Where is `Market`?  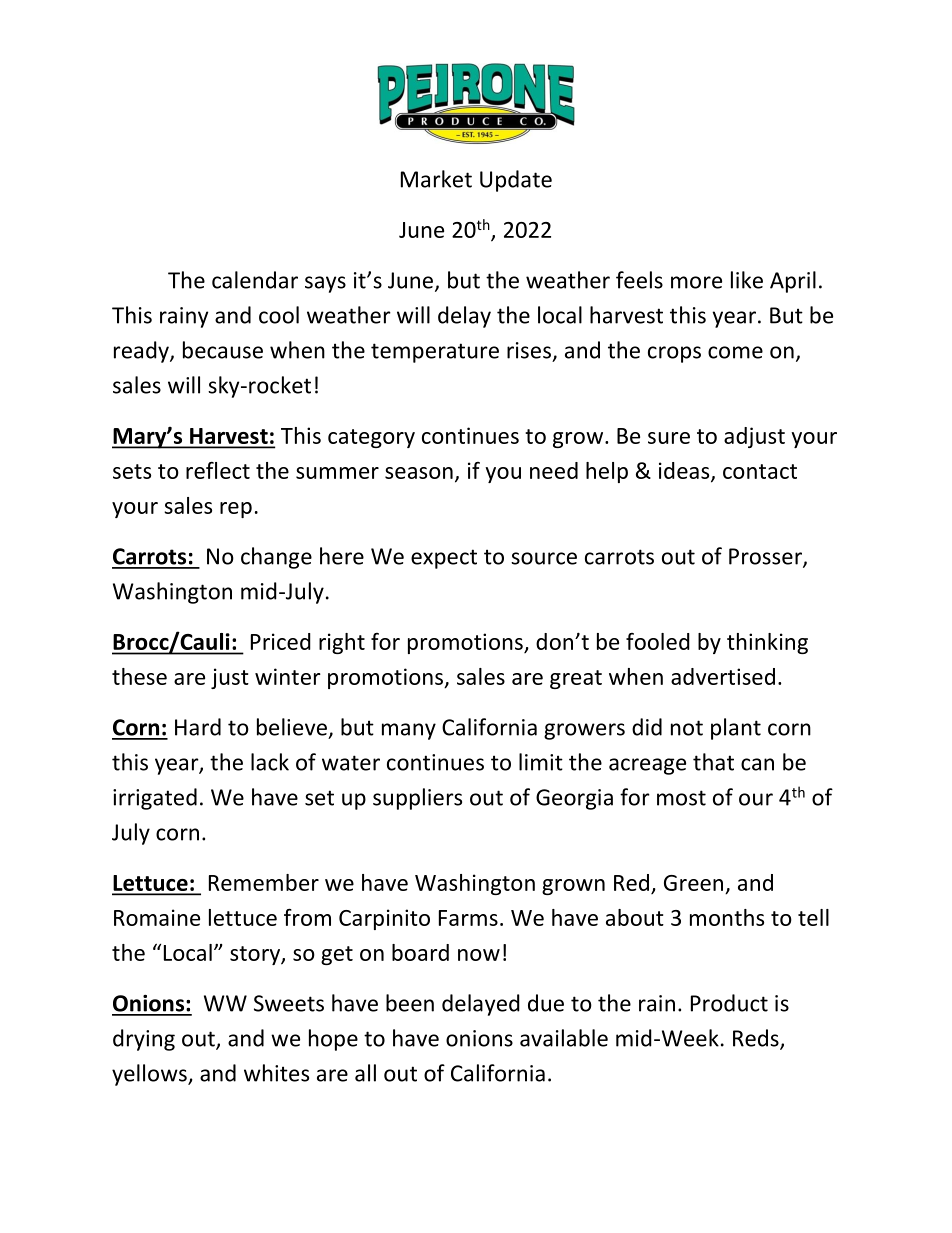
Market is located at coordinates (436, 179).
